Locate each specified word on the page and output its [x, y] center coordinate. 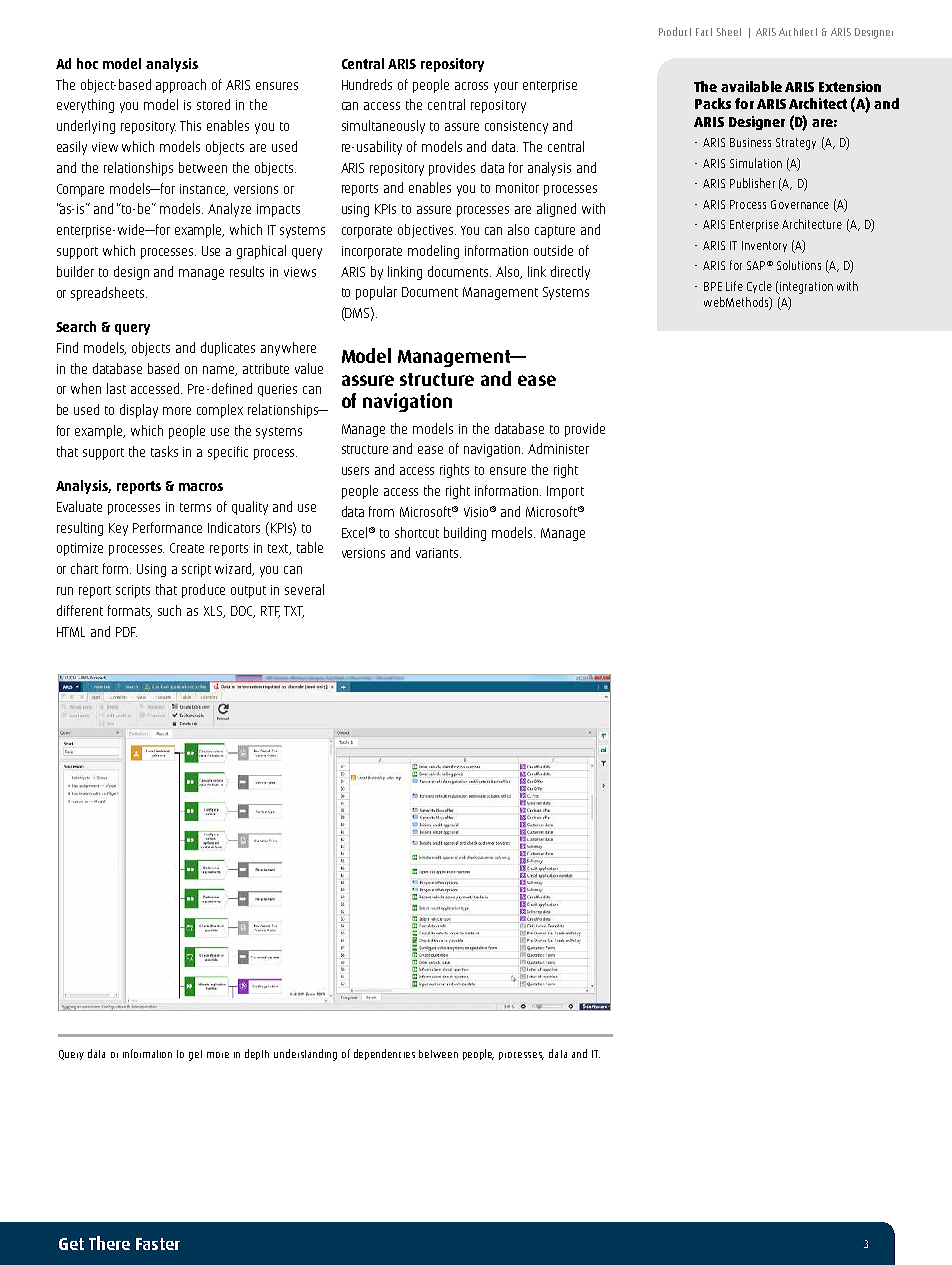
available [751, 86]
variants [438, 553]
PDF [126, 632]
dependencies [384, 1054]
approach [181, 86]
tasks [164, 451]
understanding [305, 1055]
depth [257, 1054]
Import [565, 492]
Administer [558, 448]
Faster [158, 1244]
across [471, 86]
